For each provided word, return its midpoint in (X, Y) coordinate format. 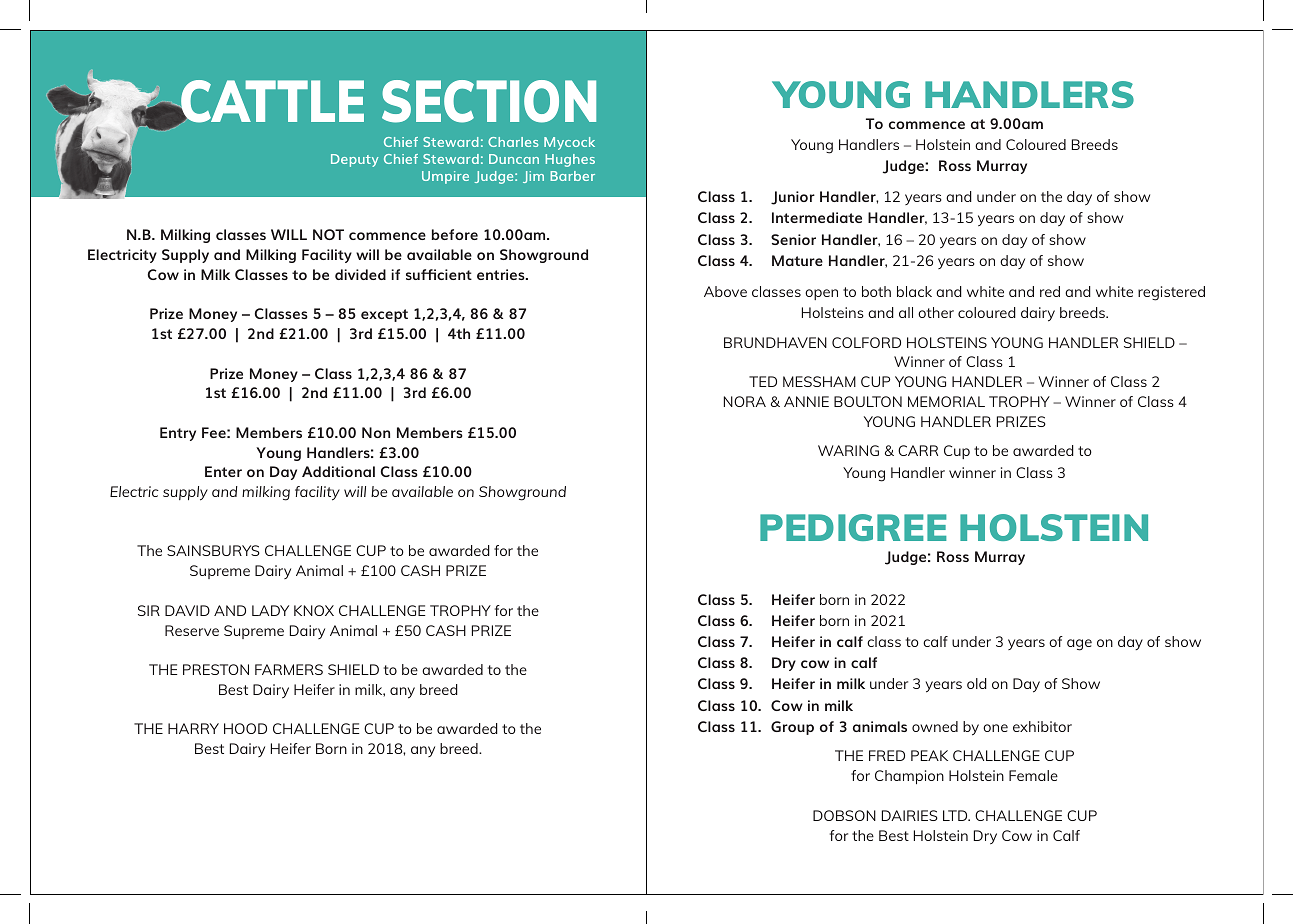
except (384, 315)
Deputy (355, 160)
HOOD (245, 728)
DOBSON (844, 815)
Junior (793, 198)
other (936, 312)
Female (1033, 775)
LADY (270, 610)
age (1079, 645)
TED (763, 381)
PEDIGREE (853, 527)
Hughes (570, 160)
